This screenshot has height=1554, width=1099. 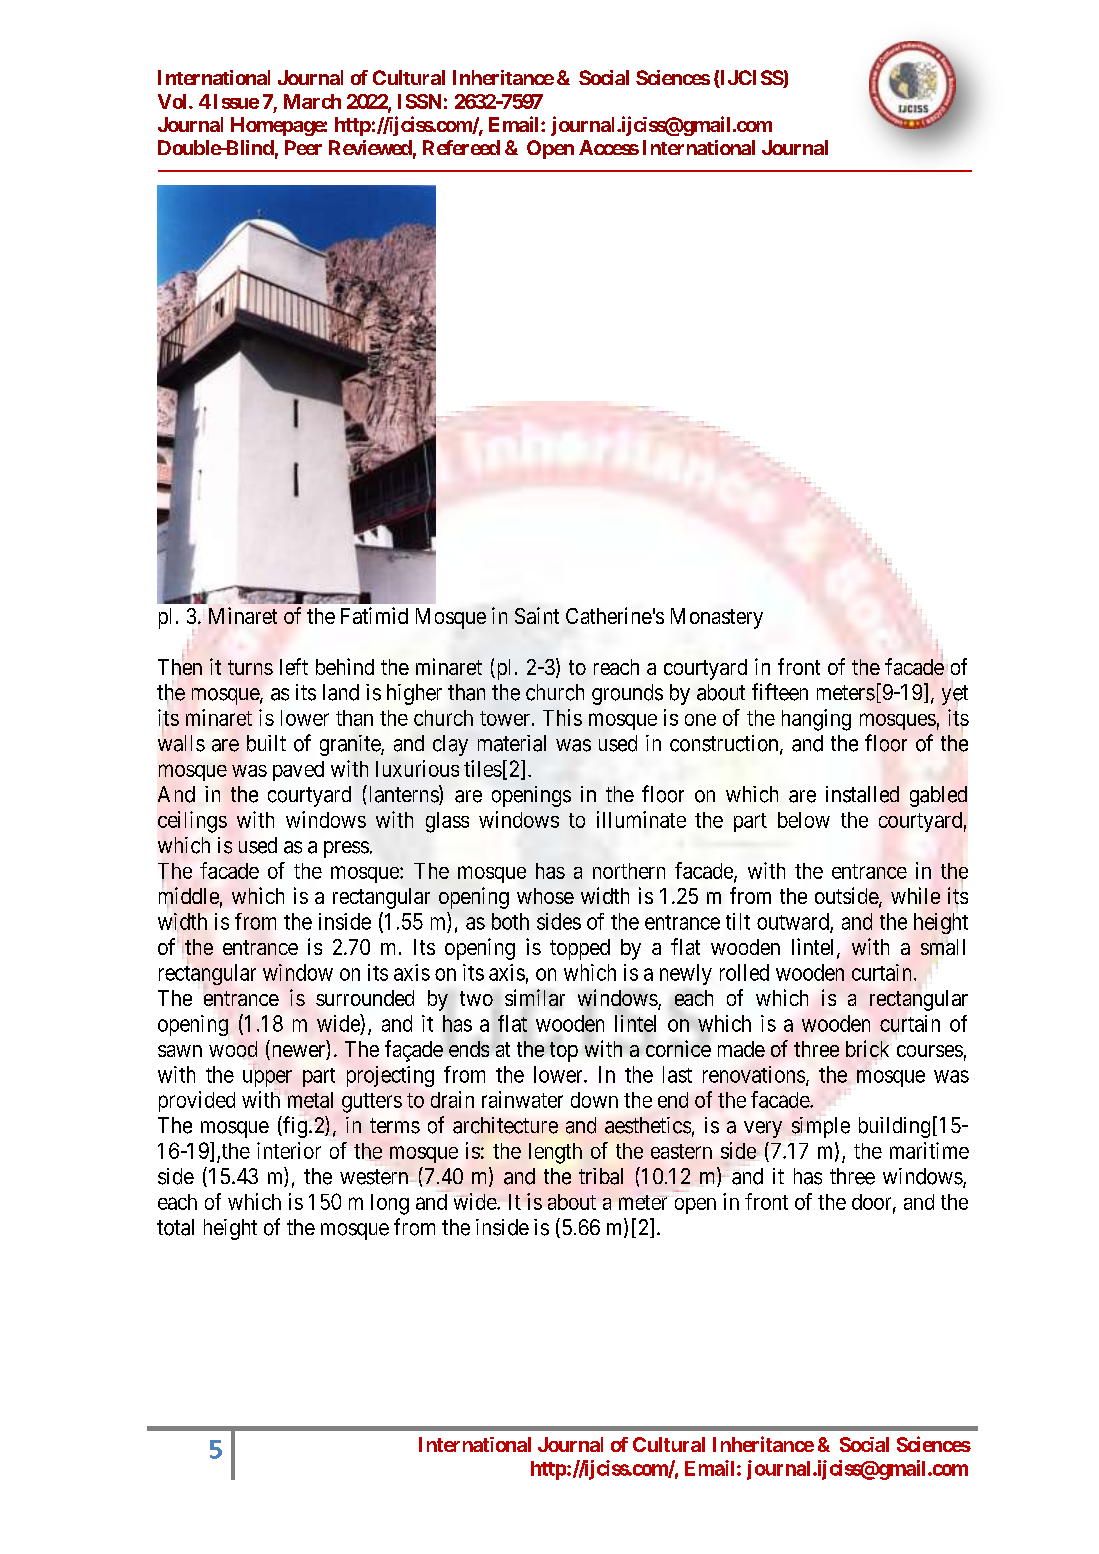 What do you see at coordinates (289, 1150) in the screenshot?
I see `interior` at bounding box center [289, 1150].
